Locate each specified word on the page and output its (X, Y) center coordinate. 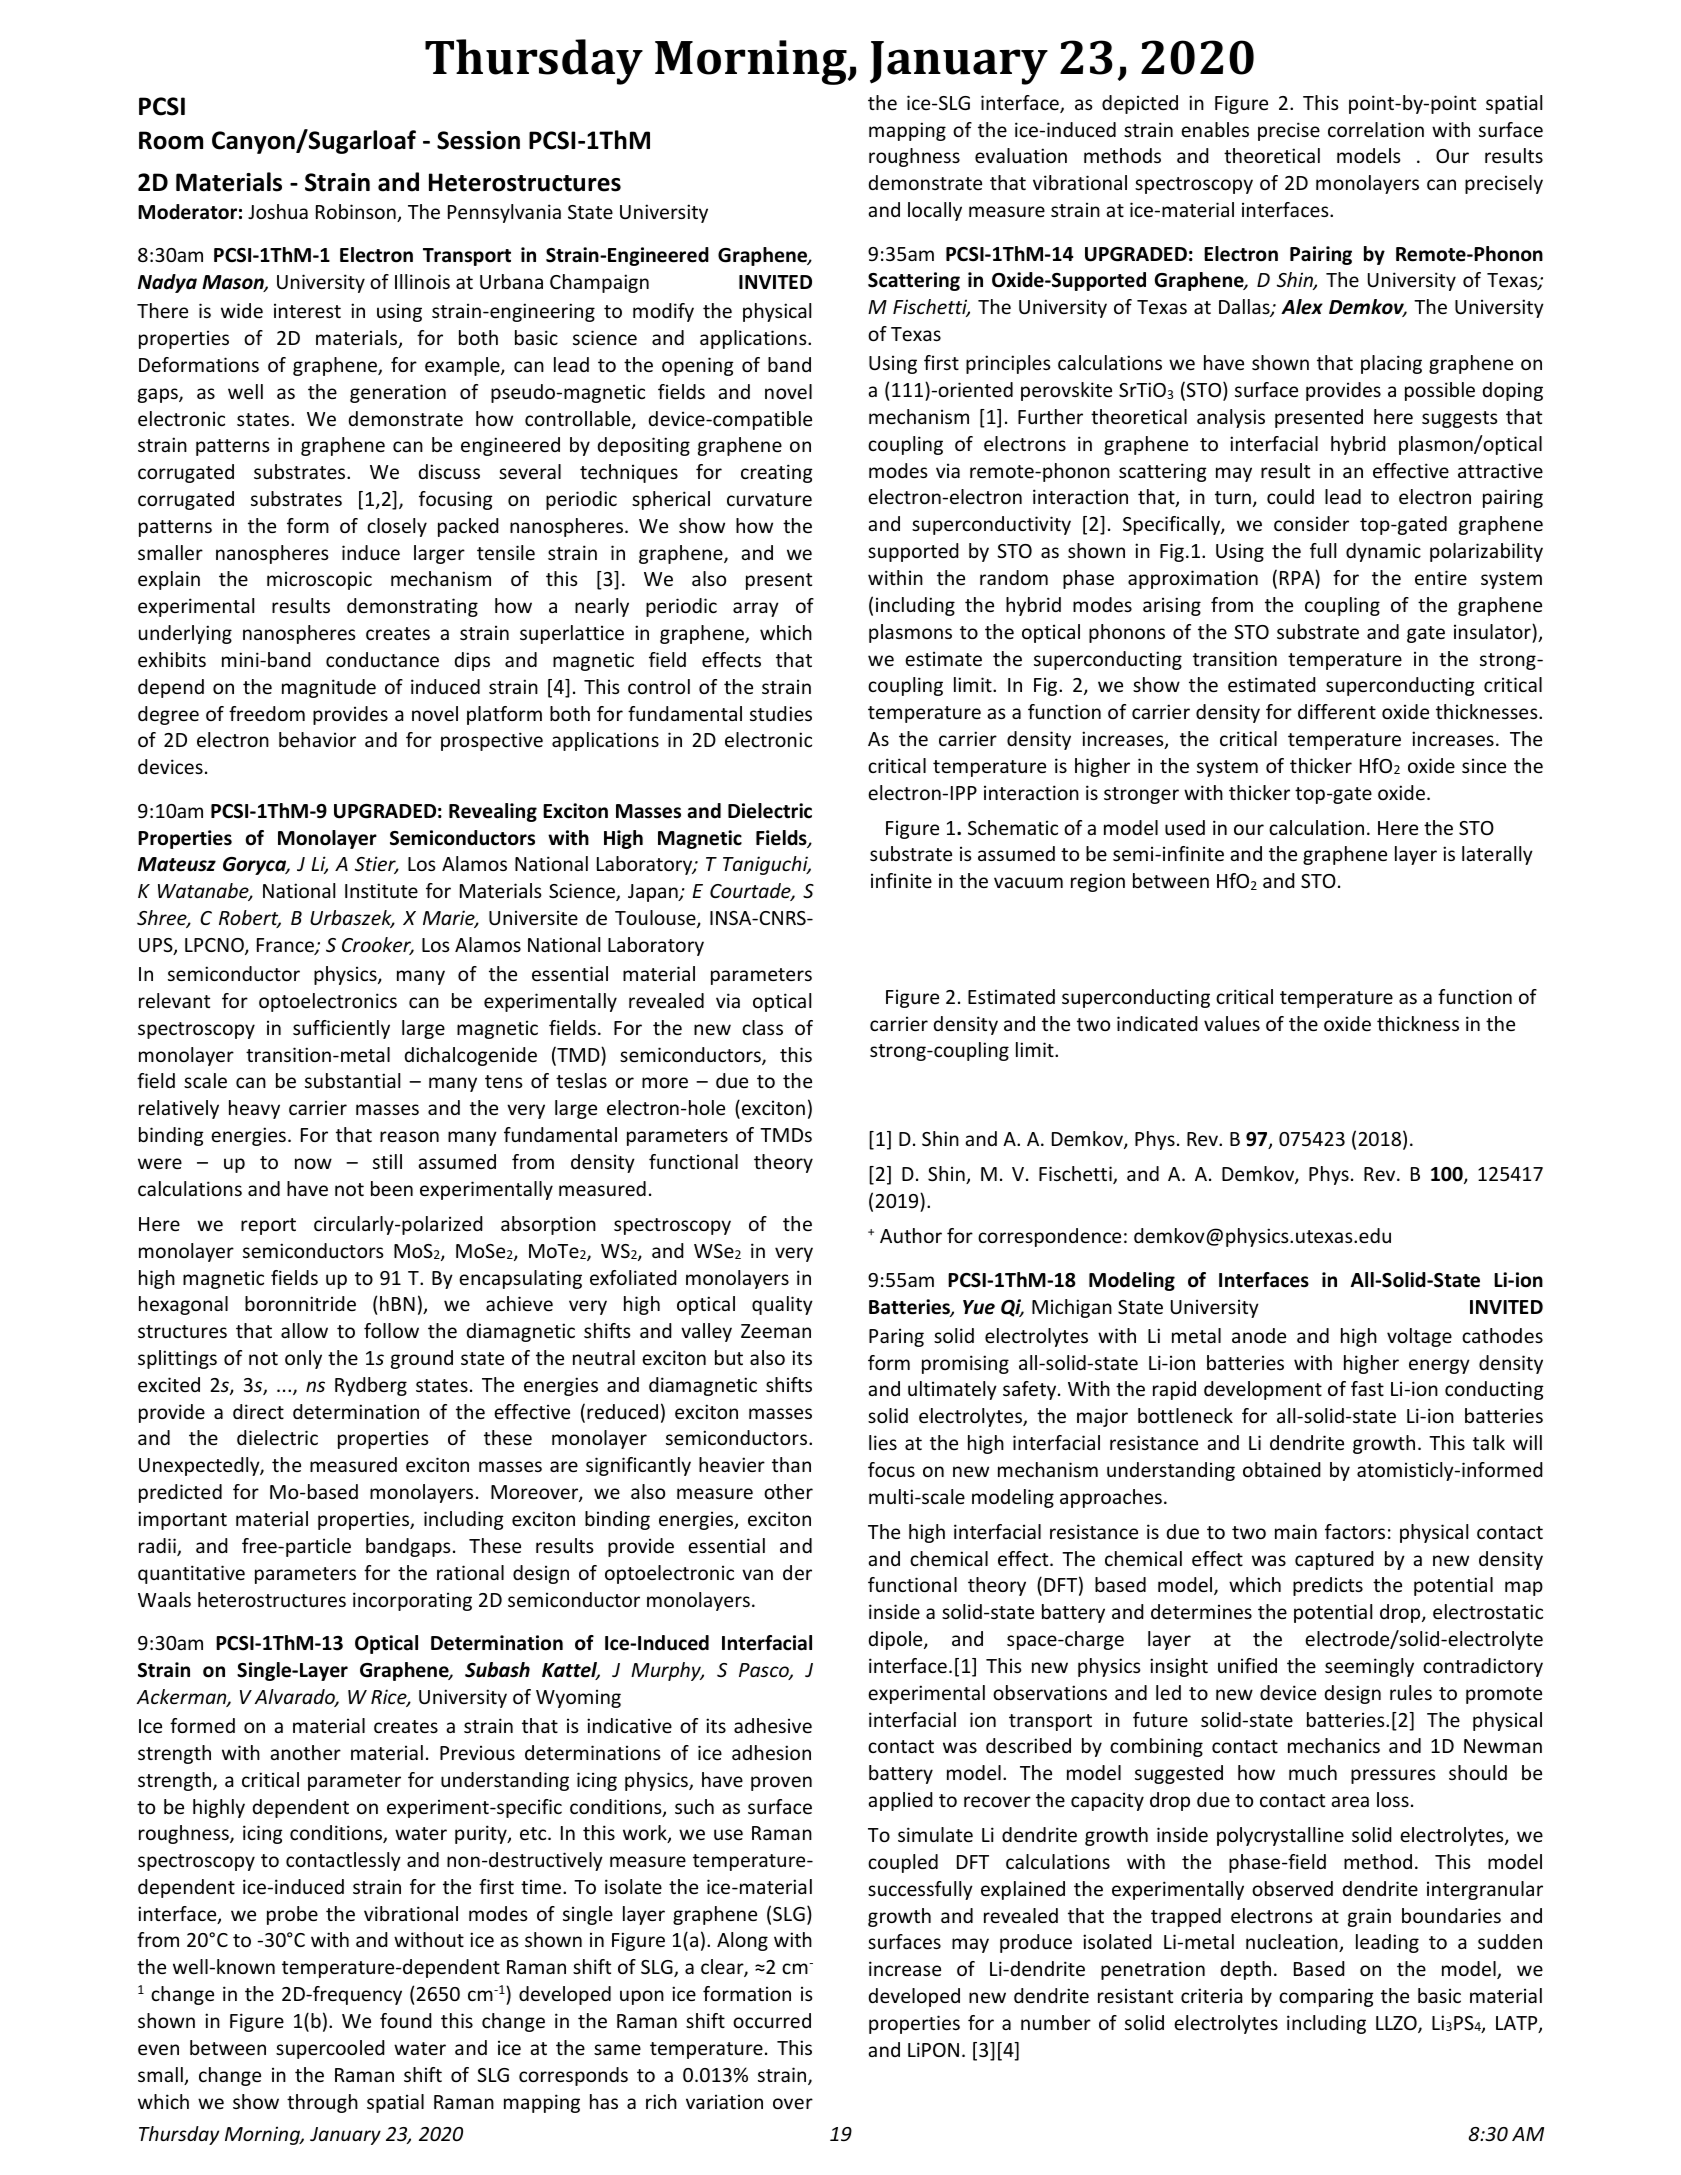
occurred (772, 2020)
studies (781, 713)
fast (1367, 1388)
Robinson (357, 213)
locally (935, 211)
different (1337, 711)
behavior (317, 739)
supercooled (330, 2049)
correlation (1376, 129)
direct (258, 1411)
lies (883, 1442)
